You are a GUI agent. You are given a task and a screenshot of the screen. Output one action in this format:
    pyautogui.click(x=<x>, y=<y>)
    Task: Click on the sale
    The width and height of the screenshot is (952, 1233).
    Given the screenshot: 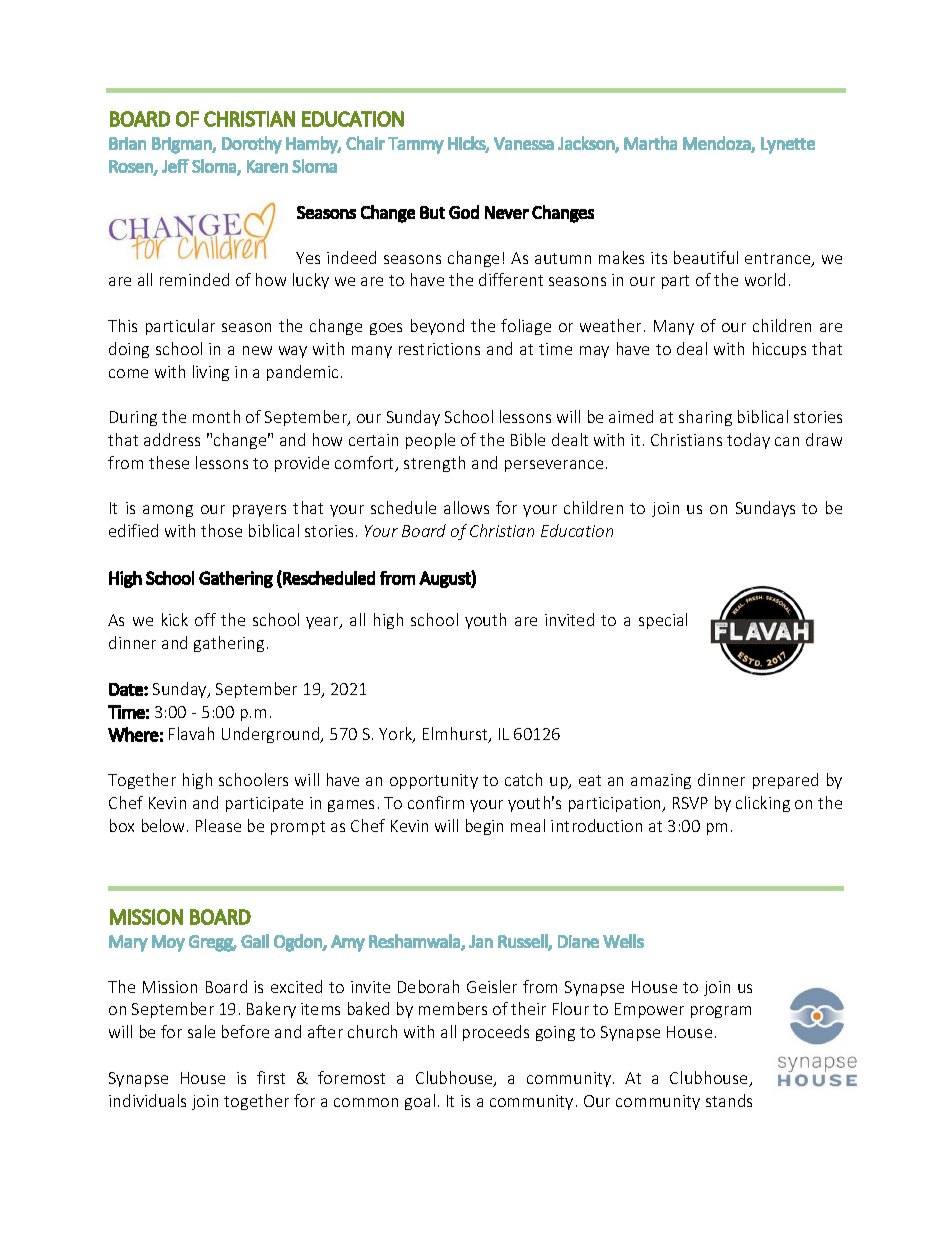 What is the action you would take?
    pyautogui.click(x=201, y=1031)
